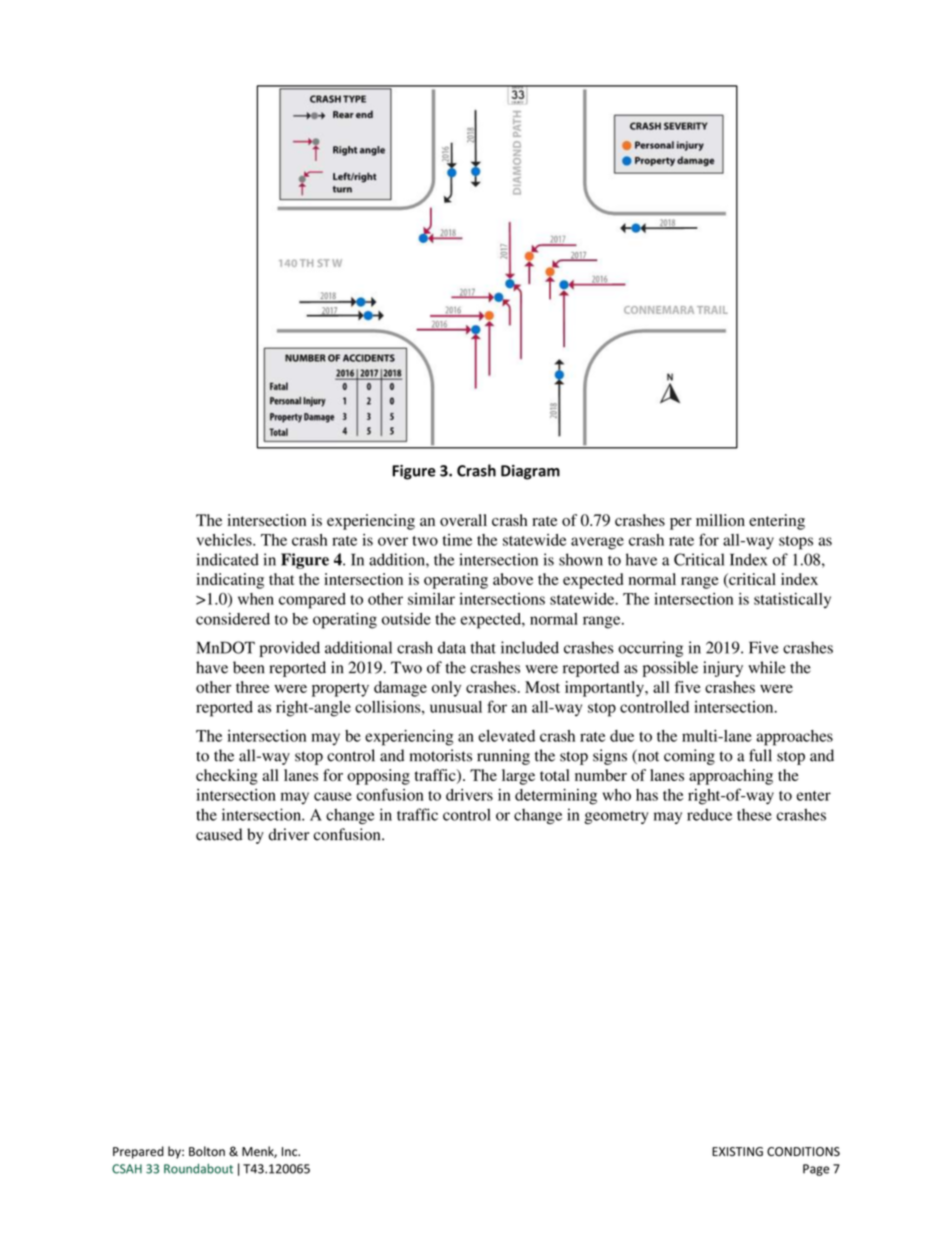 Image resolution: width=952 pixels, height=1233 pixels. Describe the element at coordinates (794, 738) in the screenshot. I see `approaches` at that location.
